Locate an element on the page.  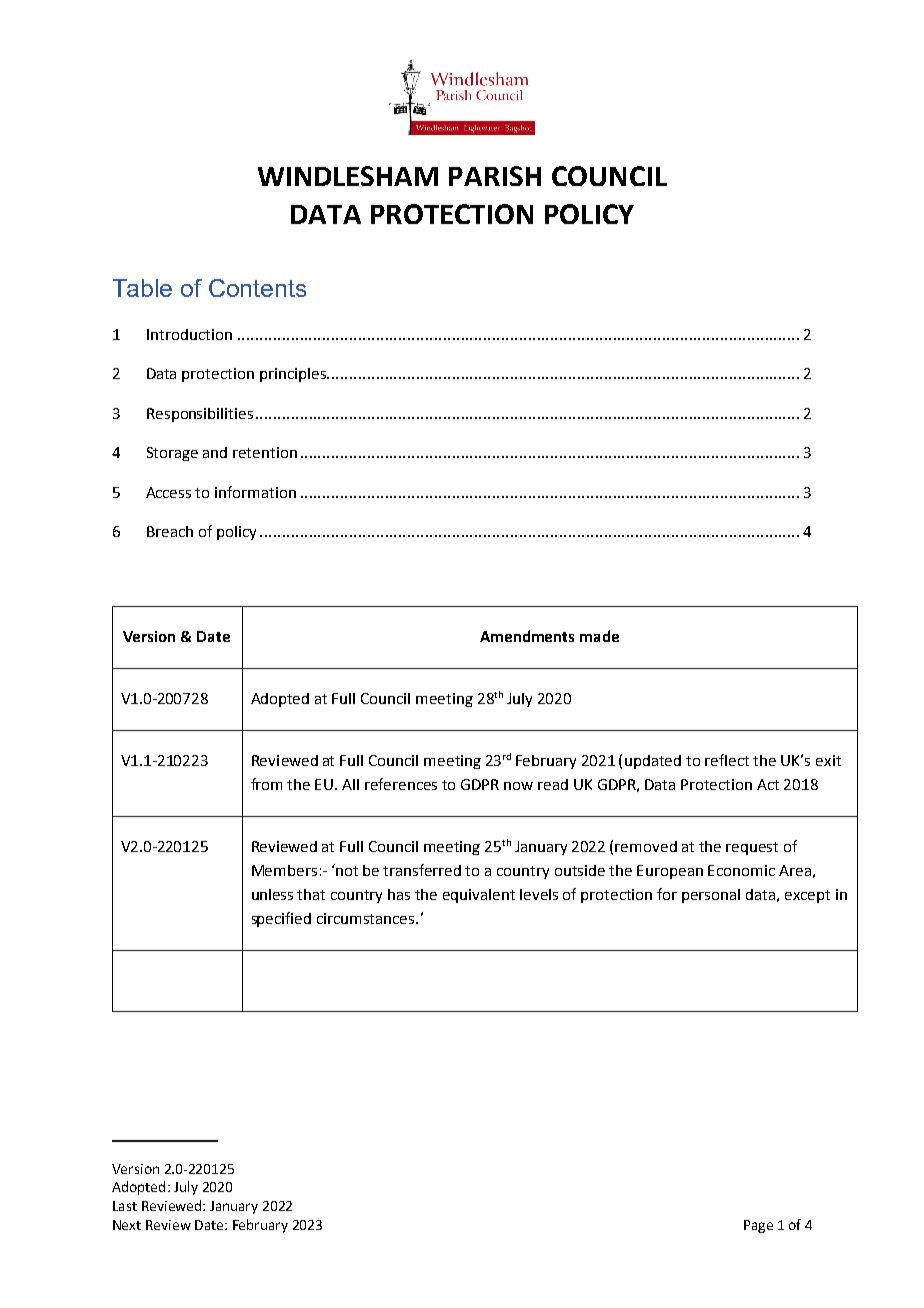
information is located at coordinates (255, 492).
